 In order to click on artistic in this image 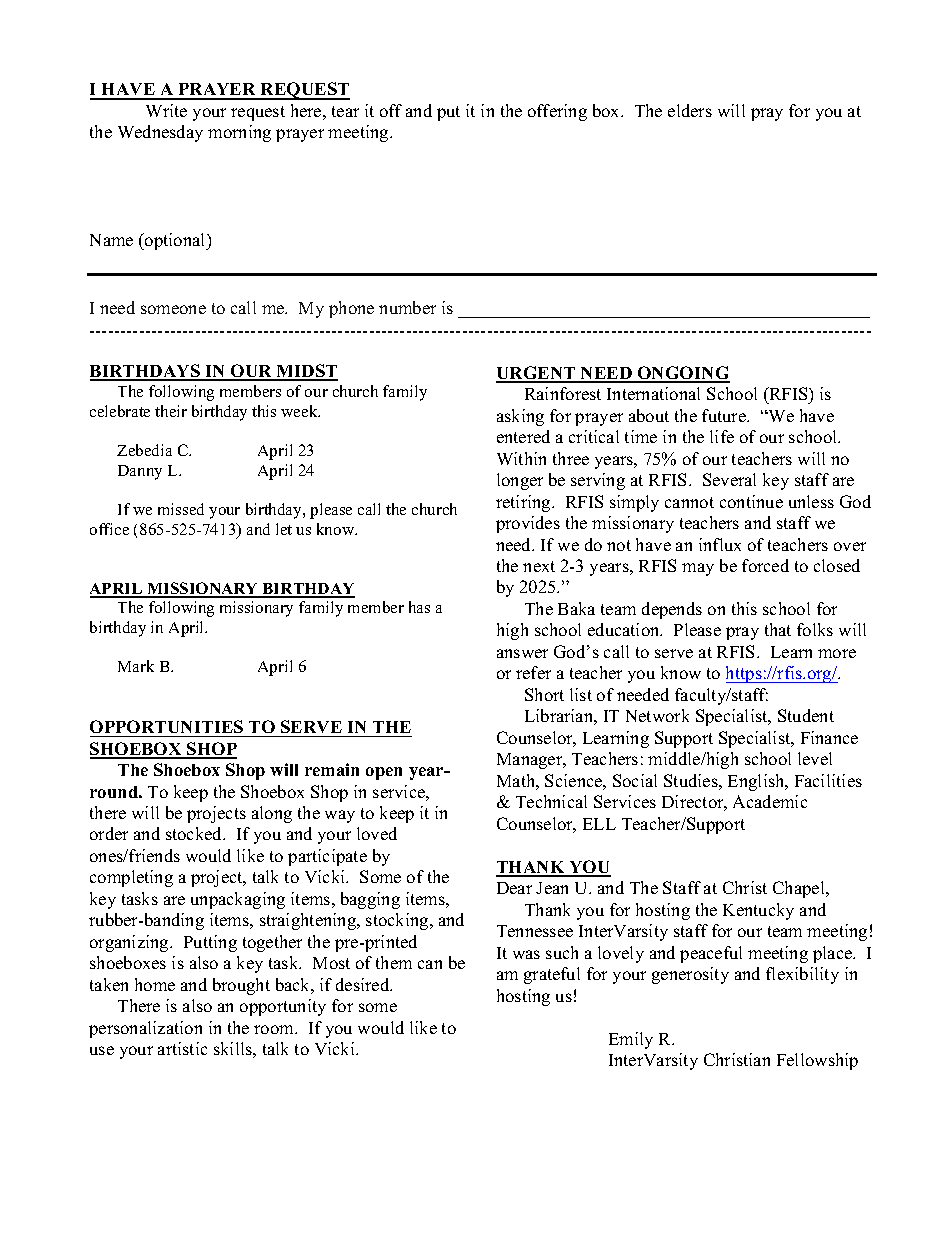, I will do `click(182, 1048)`.
